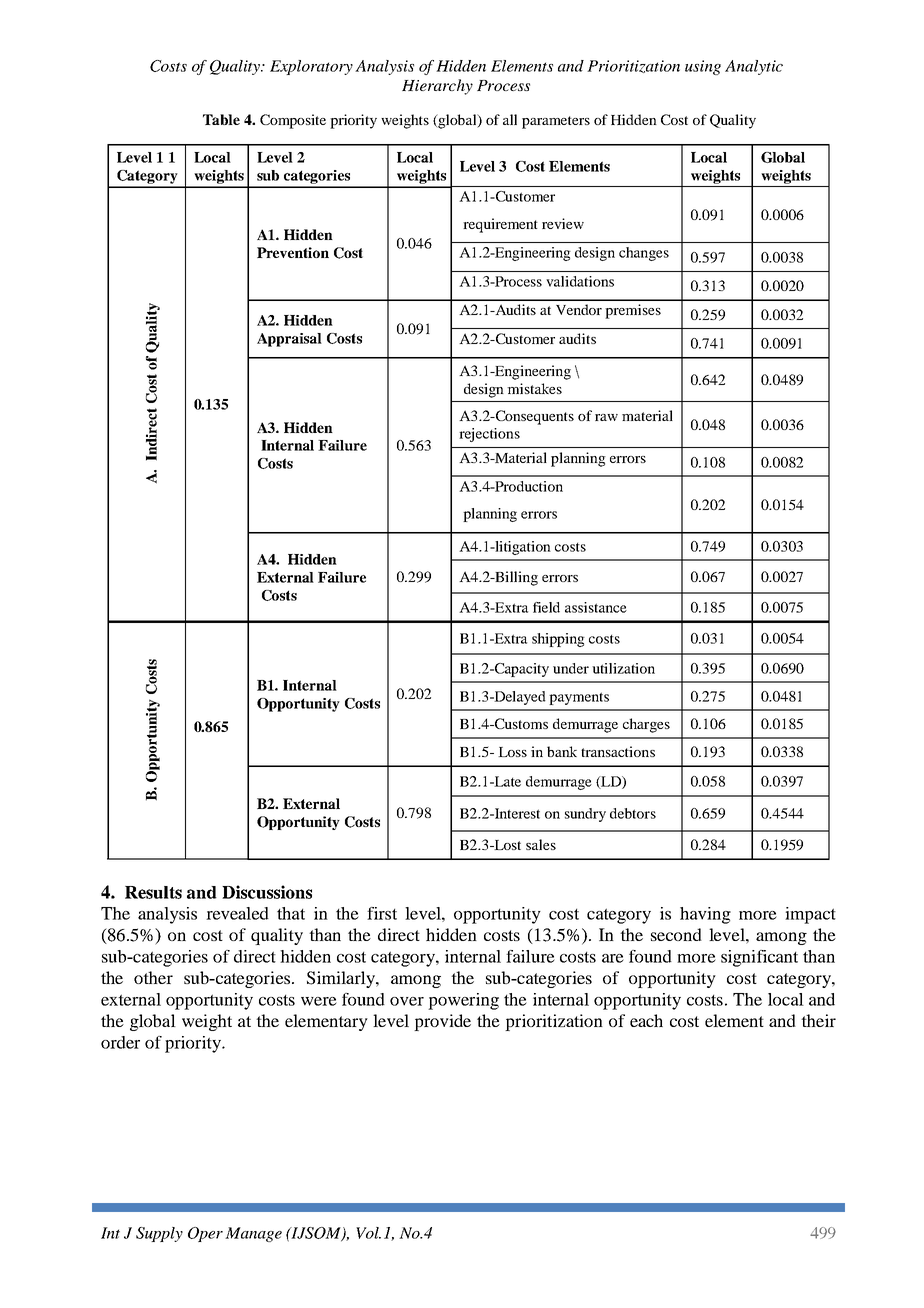 The width and height of the image is (924, 1308). I want to click on shipping, so click(558, 640).
